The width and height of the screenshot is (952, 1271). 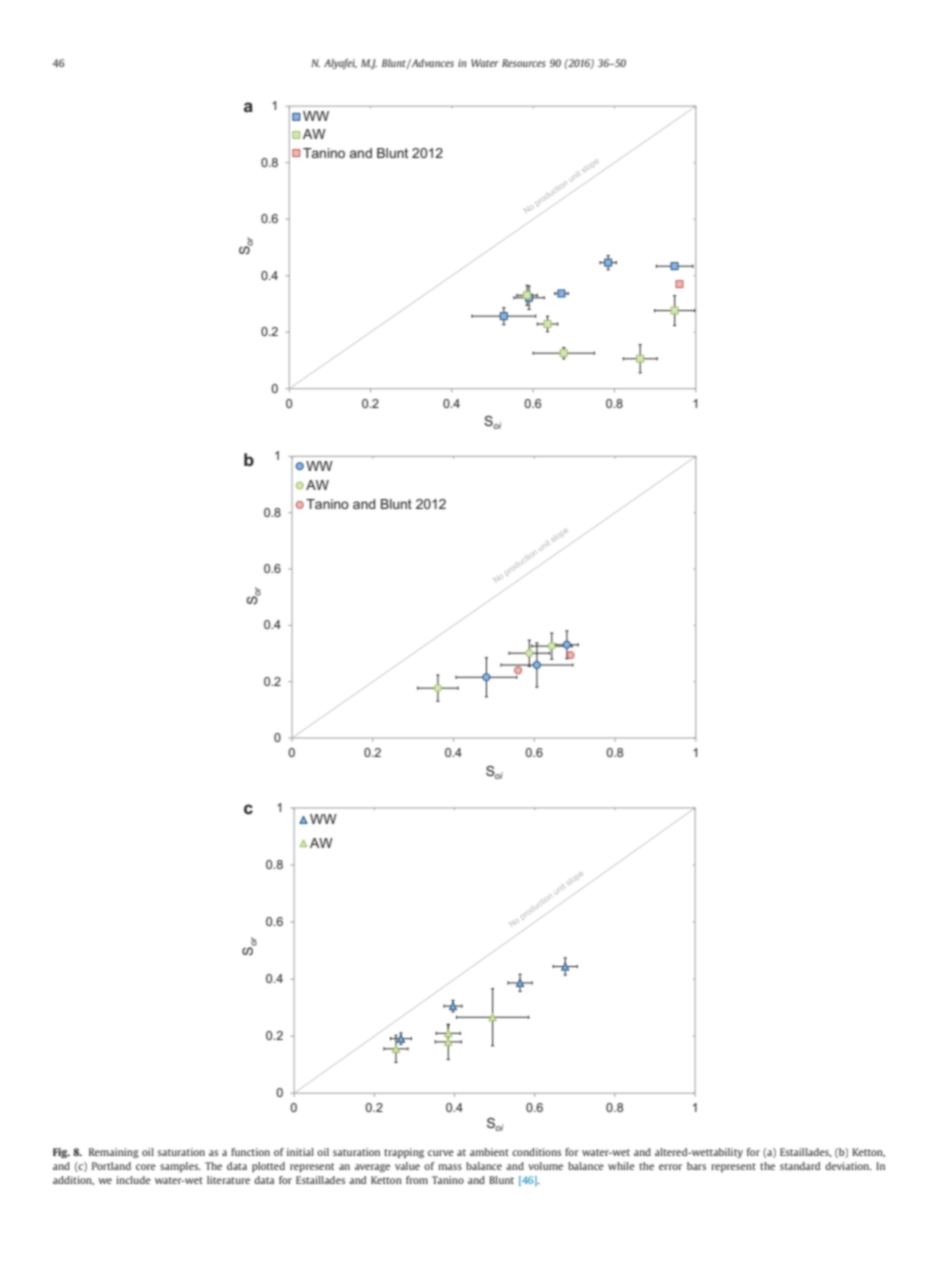 What do you see at coordinates (146, 1167) in the screenshot?
I see `core` at bounding box center [146, 1167].
